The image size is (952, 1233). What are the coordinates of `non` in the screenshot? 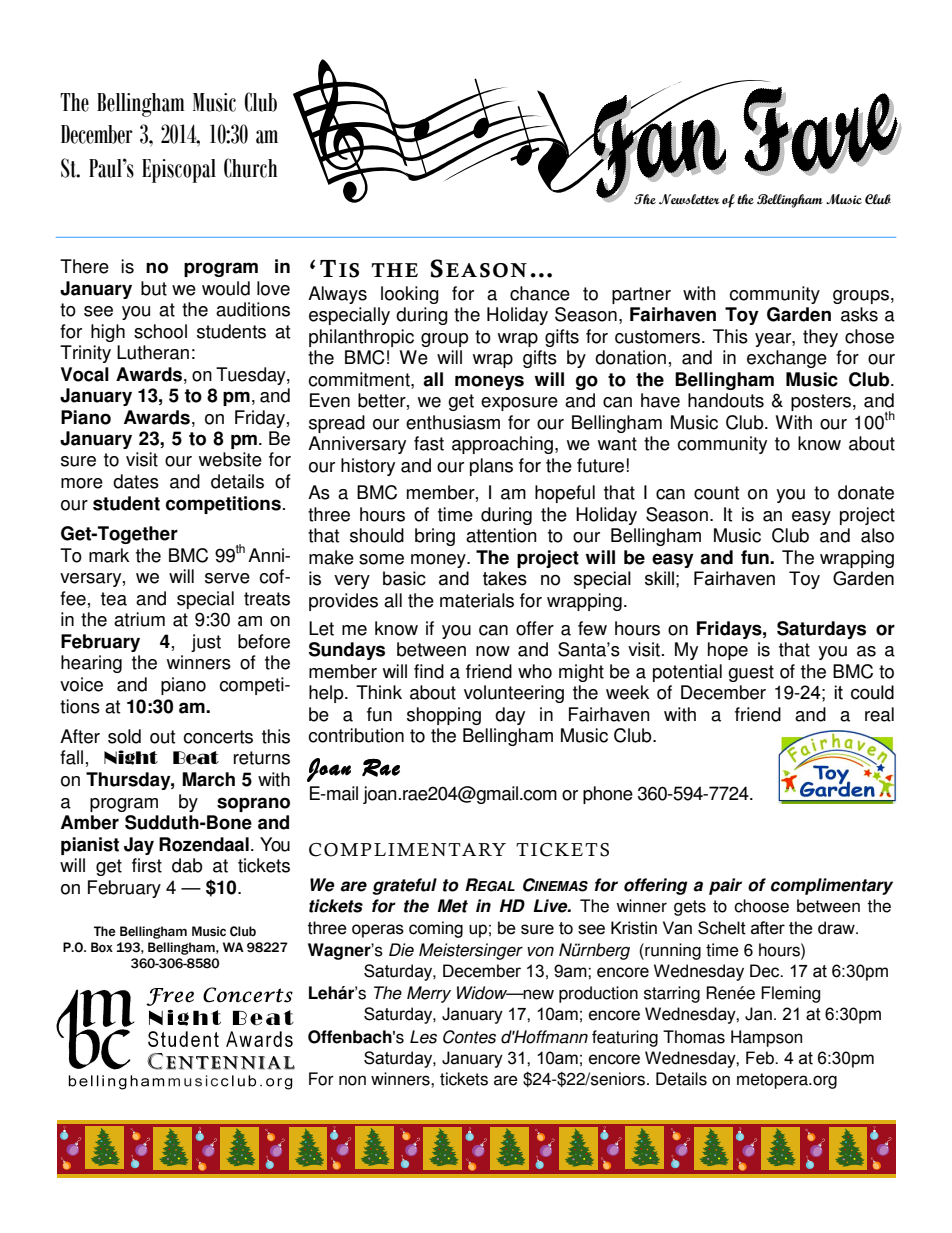 It's located at (352, 1080).
